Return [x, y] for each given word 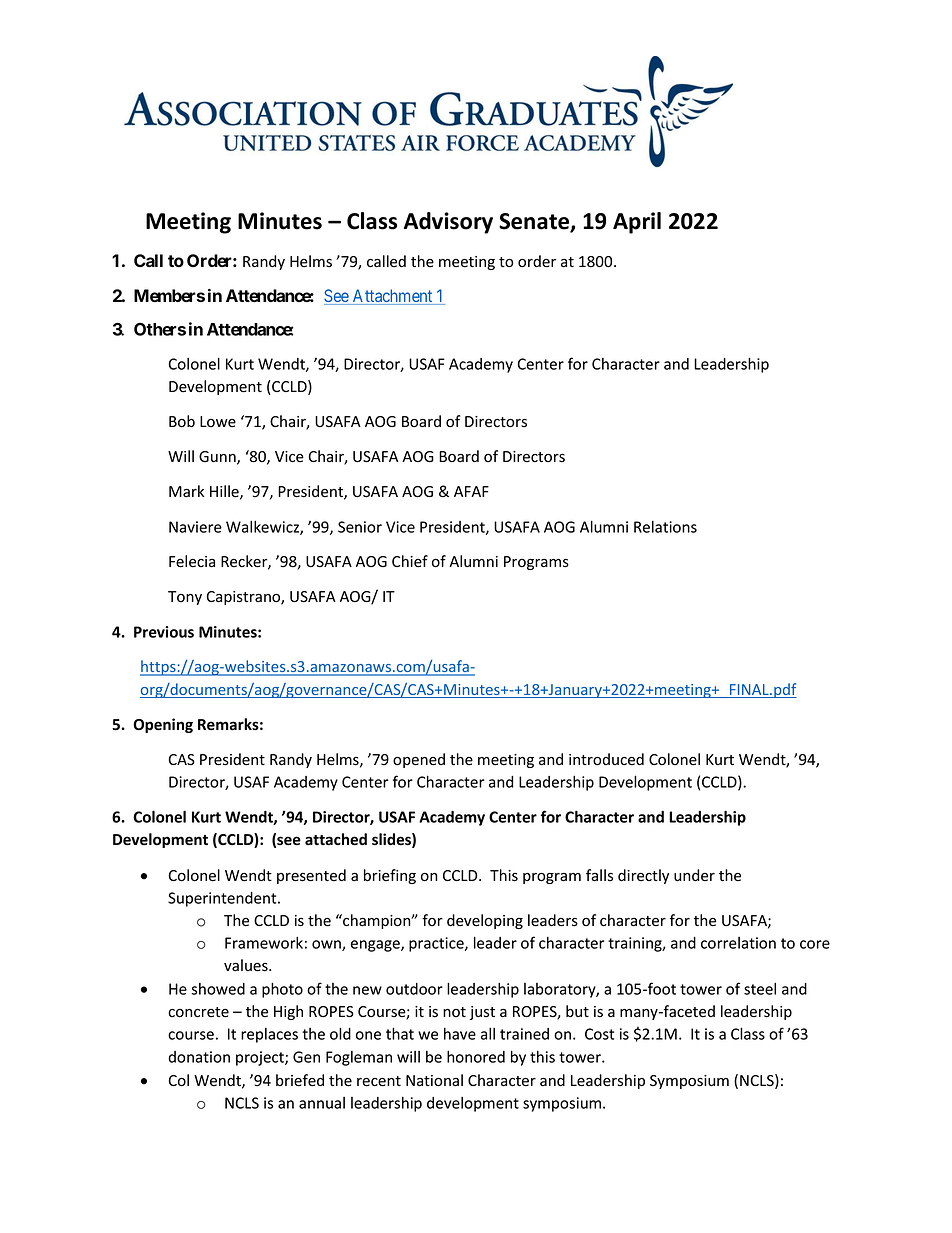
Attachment [392, 297]
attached [336, 839]
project [261, 1058]
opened [419, 760]
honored [476, 1057]
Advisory [448, 223]
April [637, 223]
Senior [360, 527]
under [694, 875]
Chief [410, 561]
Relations [665, 527]
